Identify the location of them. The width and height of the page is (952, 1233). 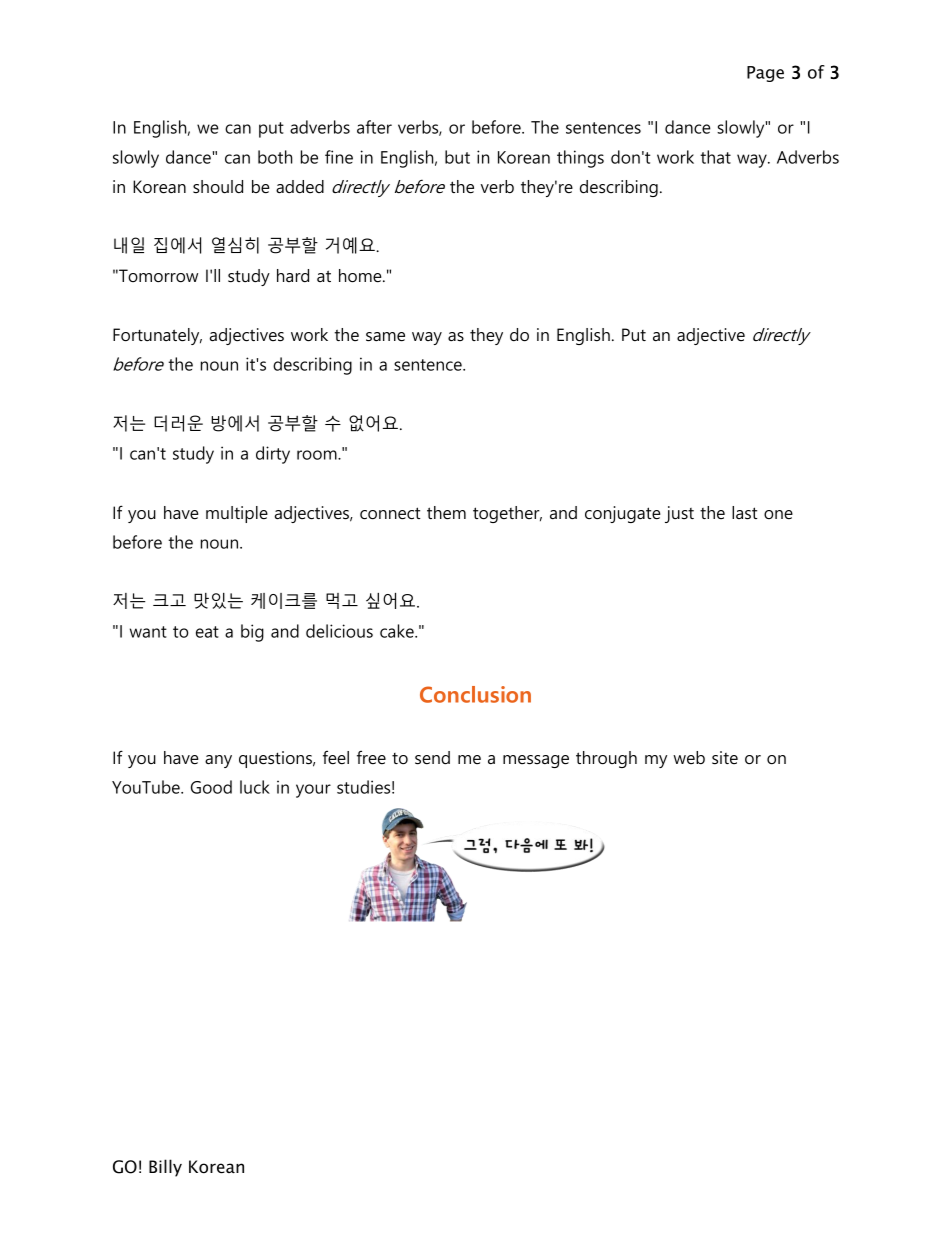
(446, 513).
